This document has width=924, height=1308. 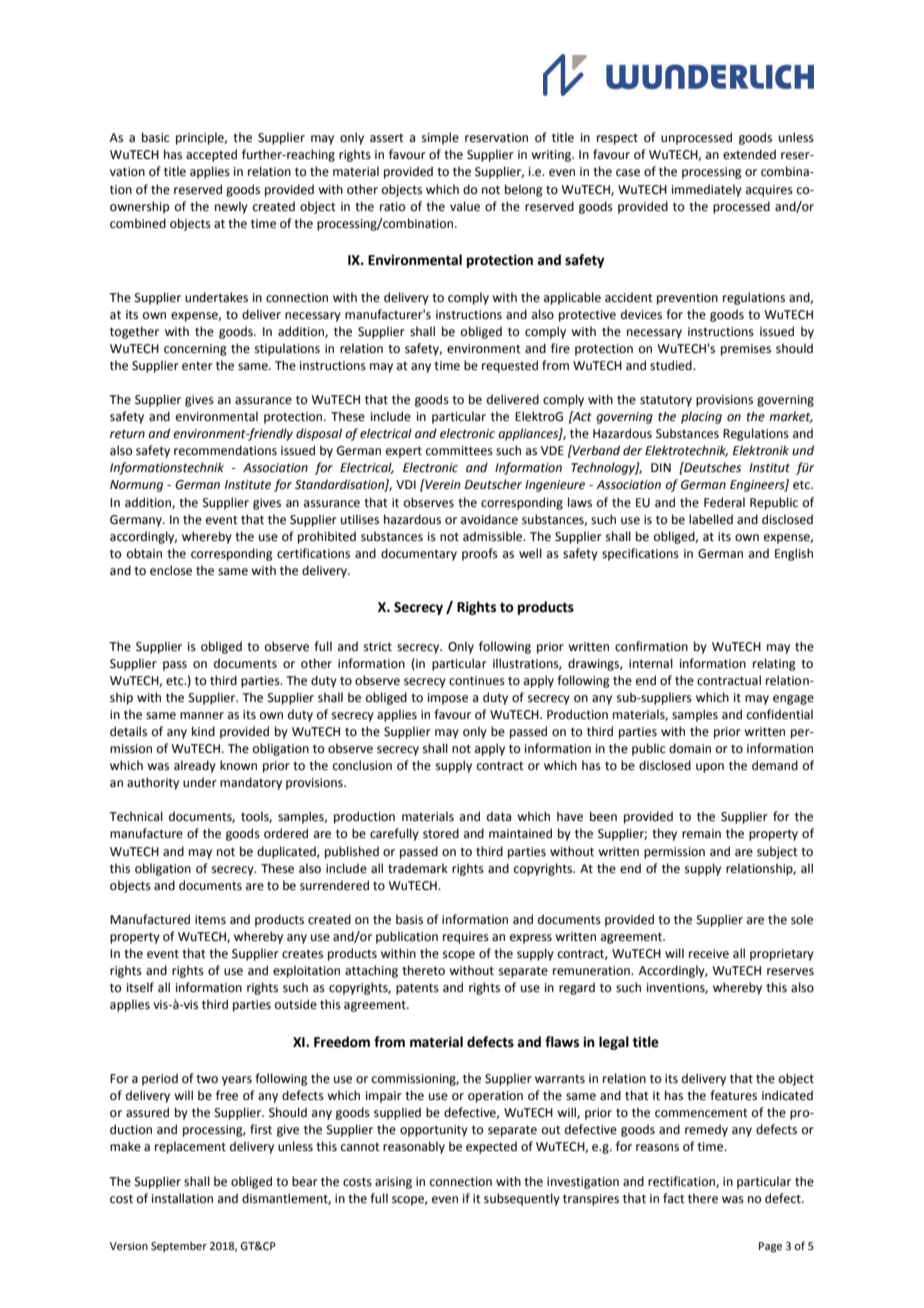 What do you see at coordinates (466, 938) in the document?
I see `requires` at bounding box center [466, 938].
